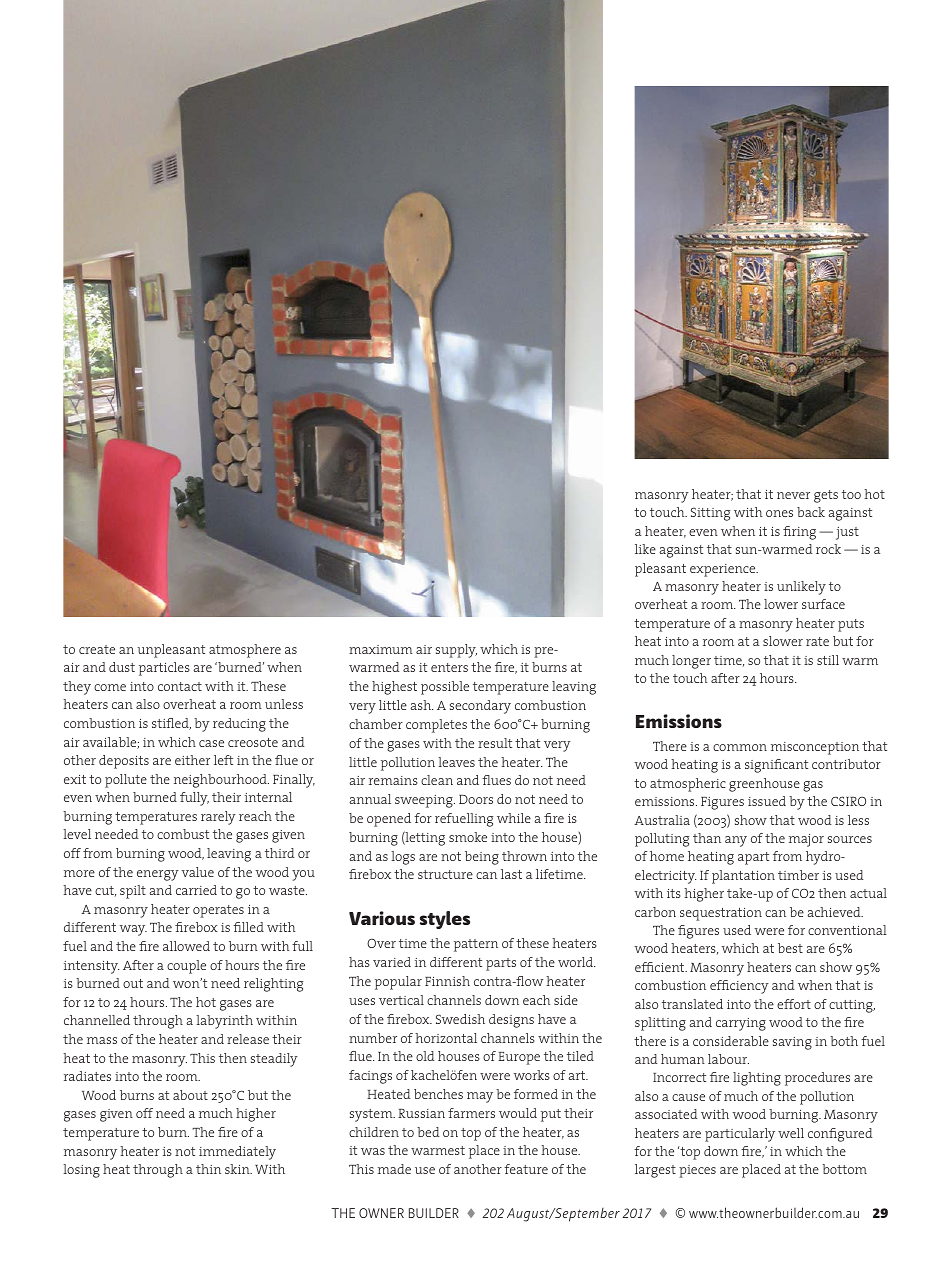 This screenshot has width=952, height=1261. Describe the element at coordinates (740, 747) in the screenshot. I see `common` at that location.
